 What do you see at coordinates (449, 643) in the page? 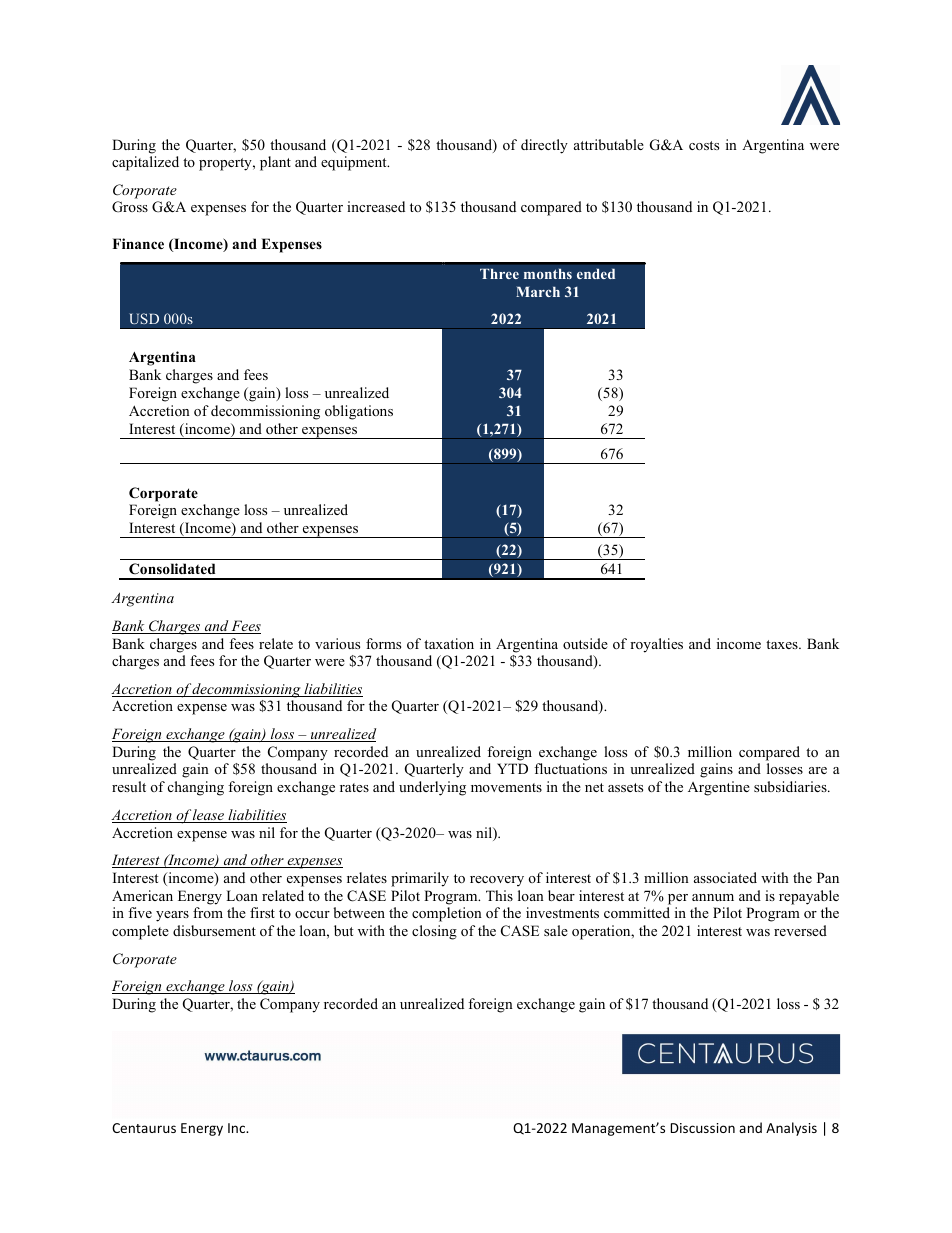
I see `taxation` at bounding box center [449, 643].
